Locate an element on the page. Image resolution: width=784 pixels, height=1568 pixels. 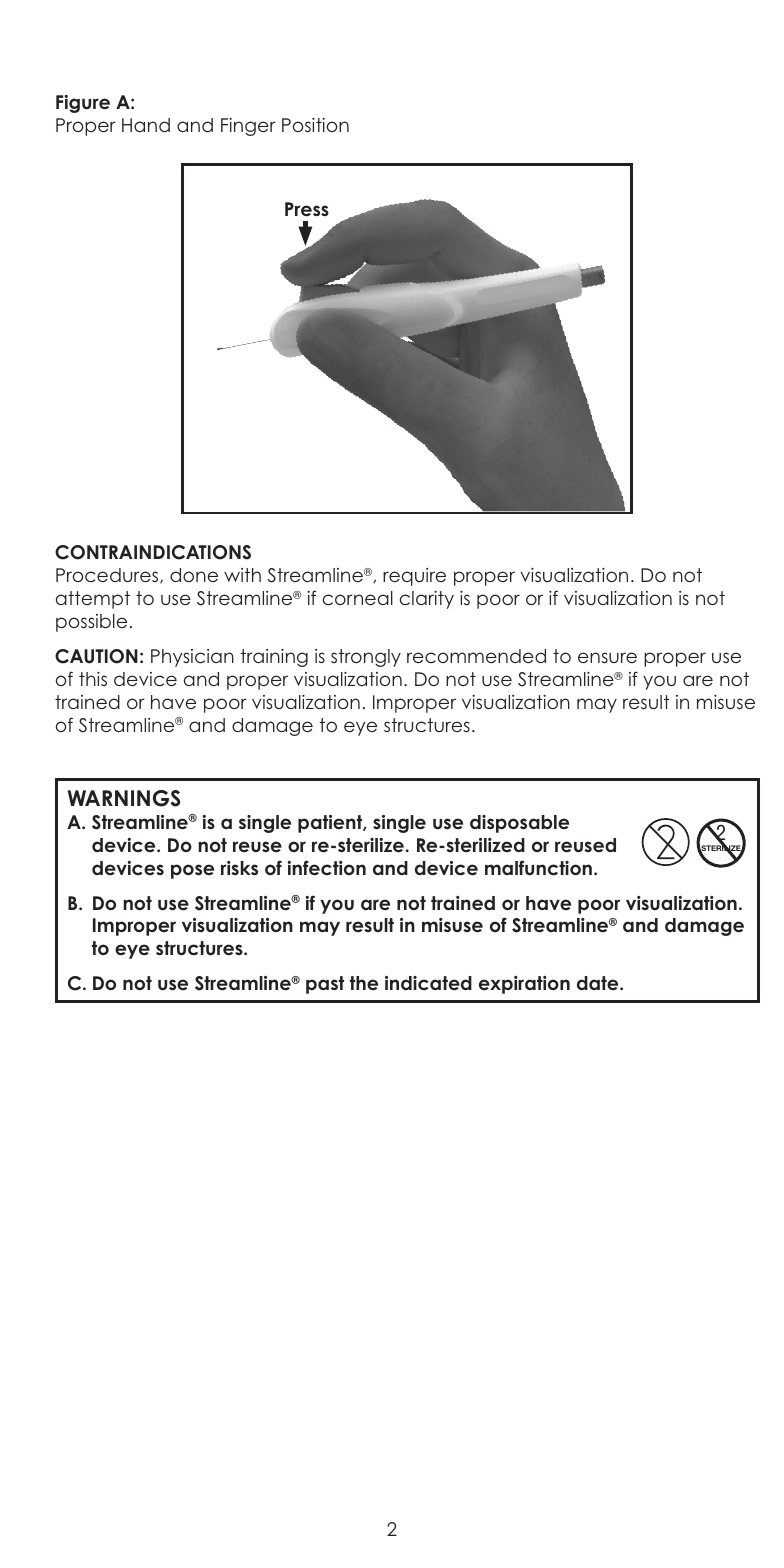
Press is located at coordinates (307, 209).
